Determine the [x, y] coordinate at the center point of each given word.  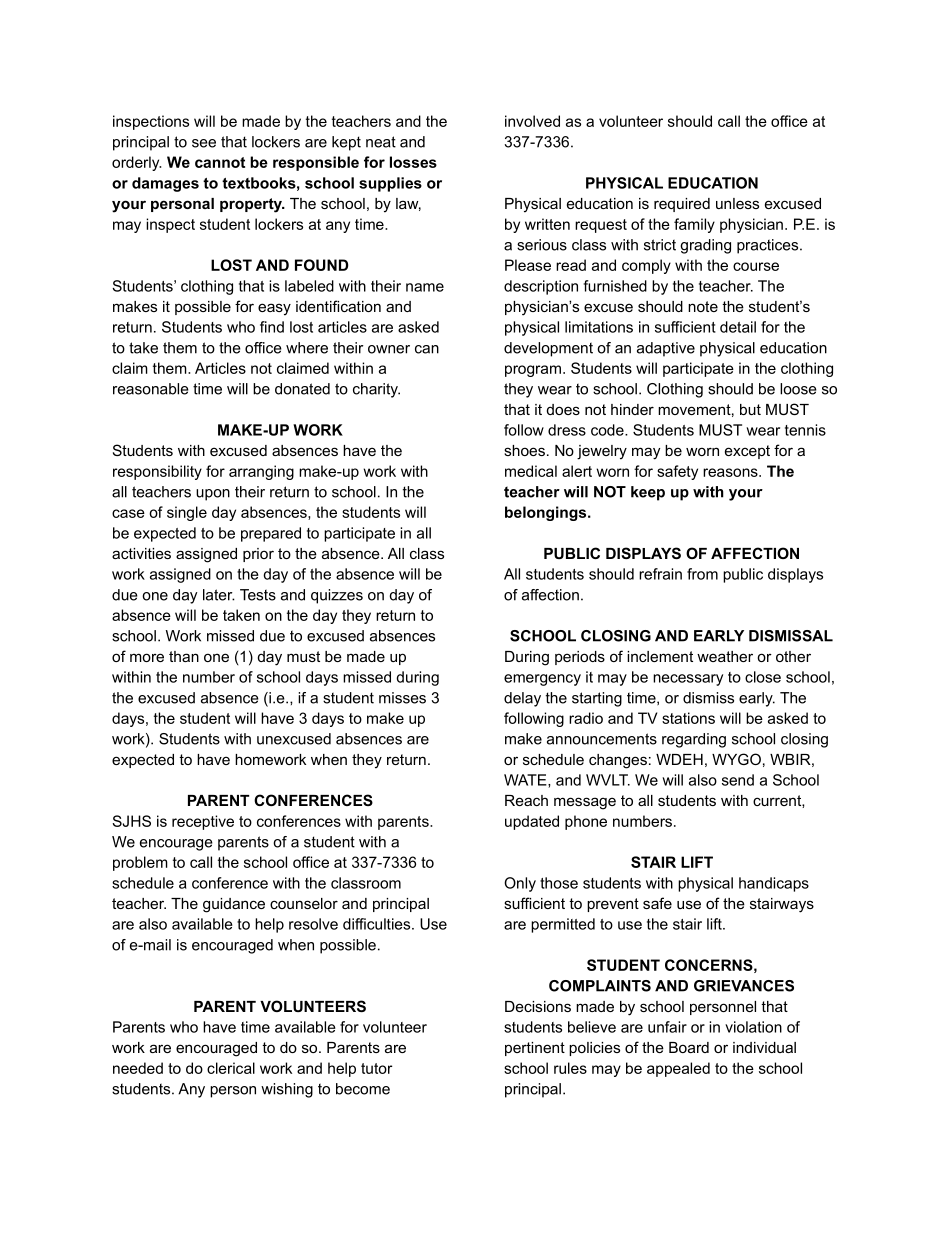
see [204, 143]
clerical [231, 1068]
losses [413, 162]
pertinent [535, 1049]
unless [737, 203]
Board [689, 1047]
